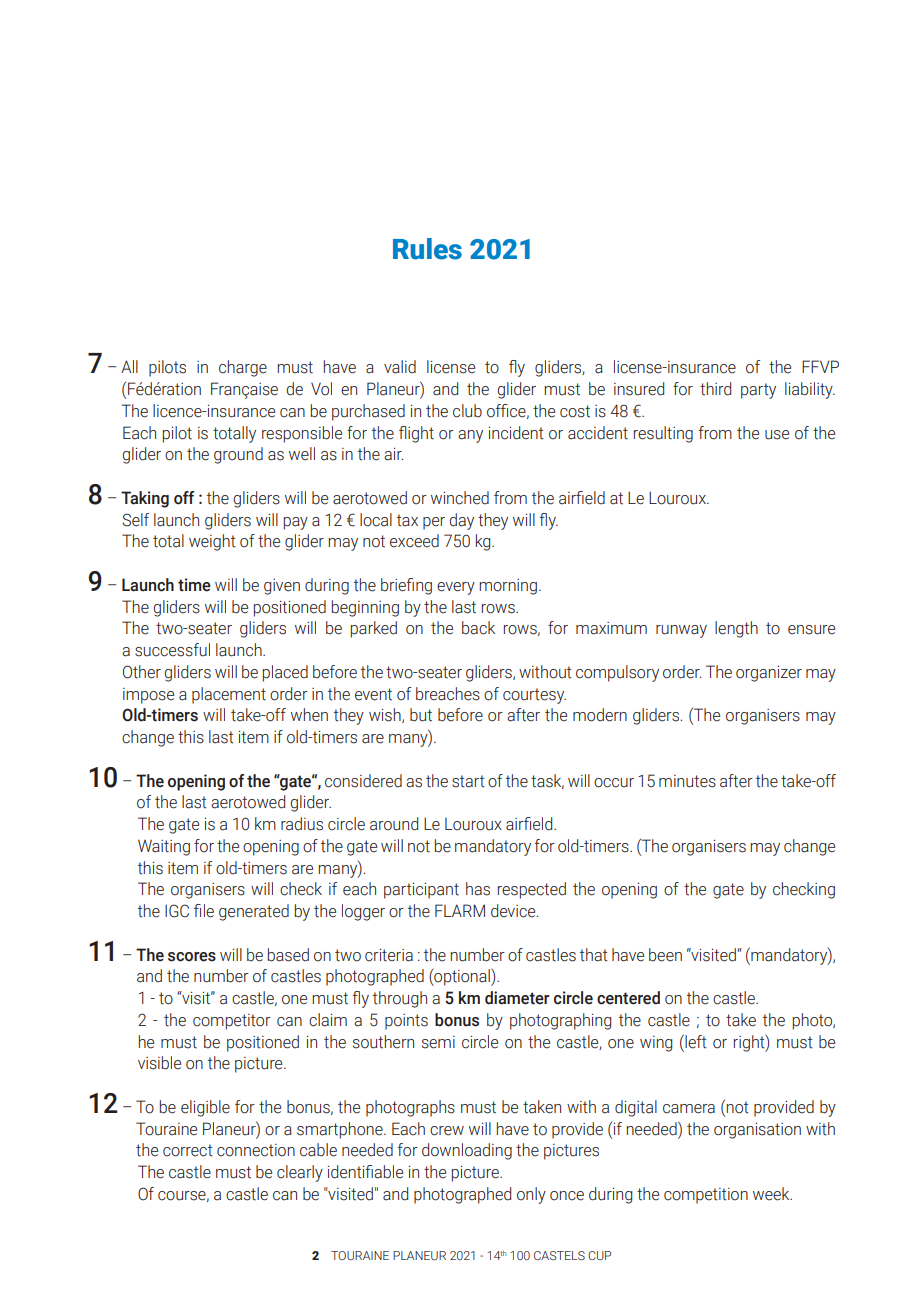  Describe the element at coordinates (456, 588) in the document. I see `every` at that location.
